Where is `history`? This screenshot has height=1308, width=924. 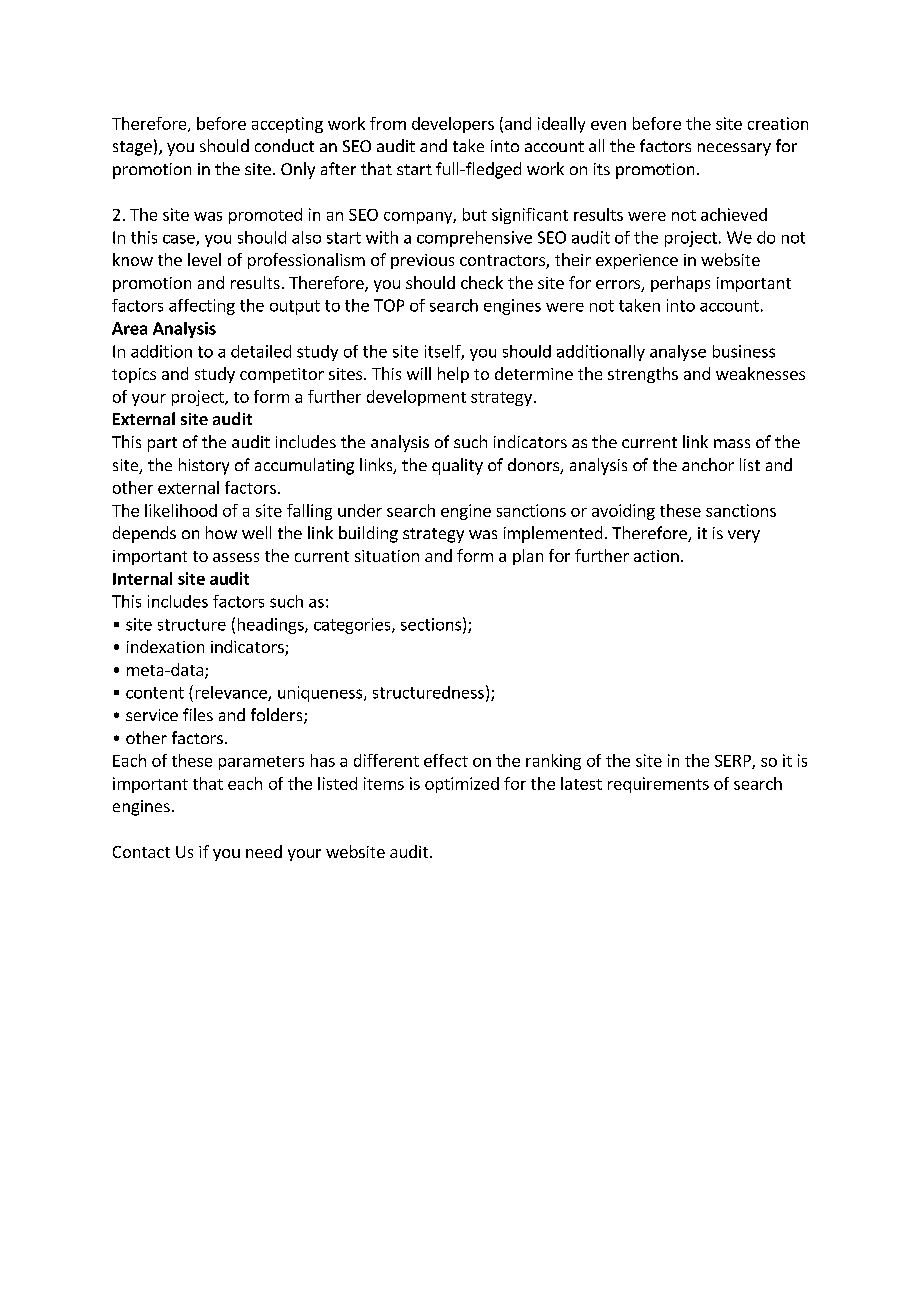
history is located at coordinates (204, 466).
